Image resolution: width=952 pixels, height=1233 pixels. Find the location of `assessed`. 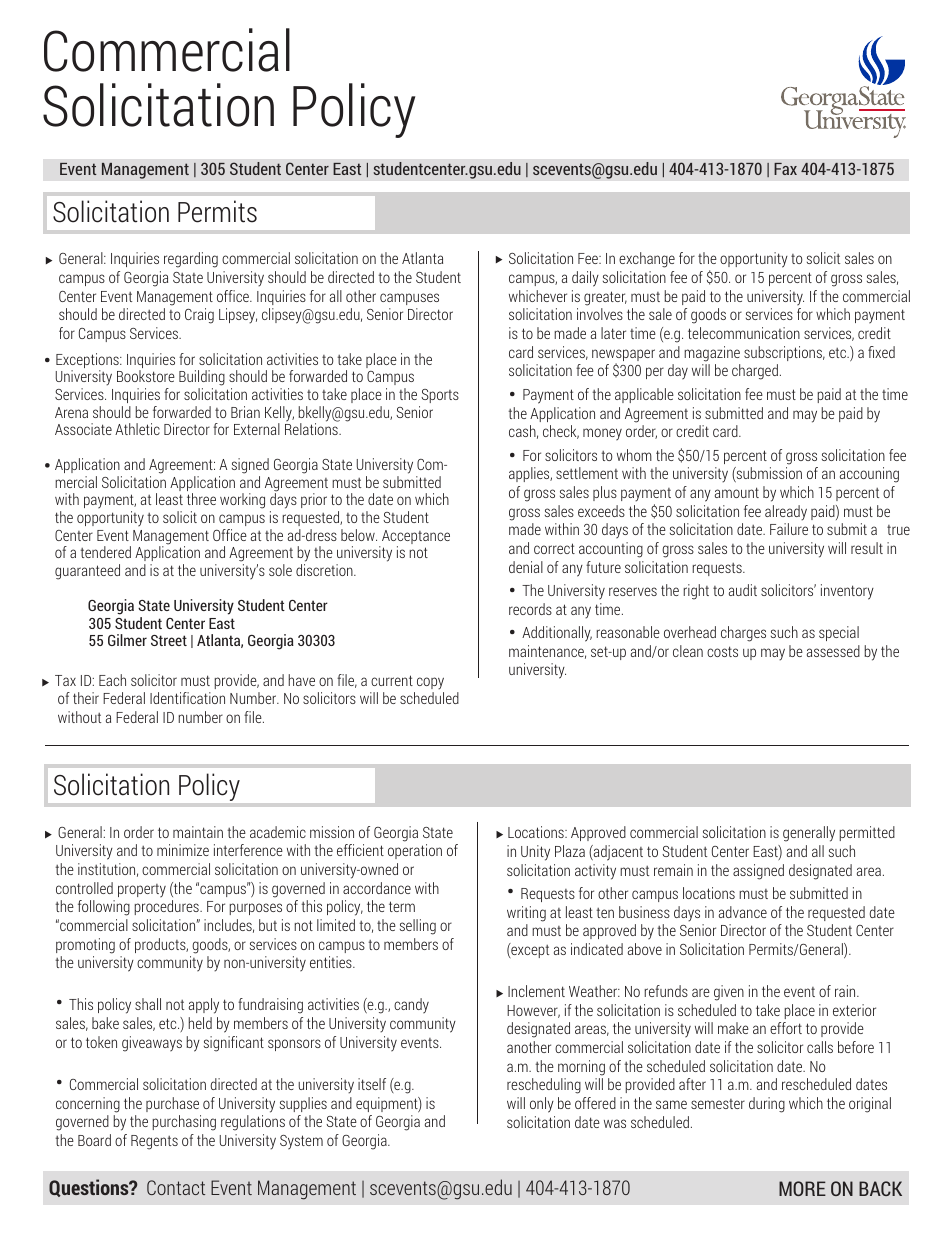

assessed is located at coordinates (833, 651).
